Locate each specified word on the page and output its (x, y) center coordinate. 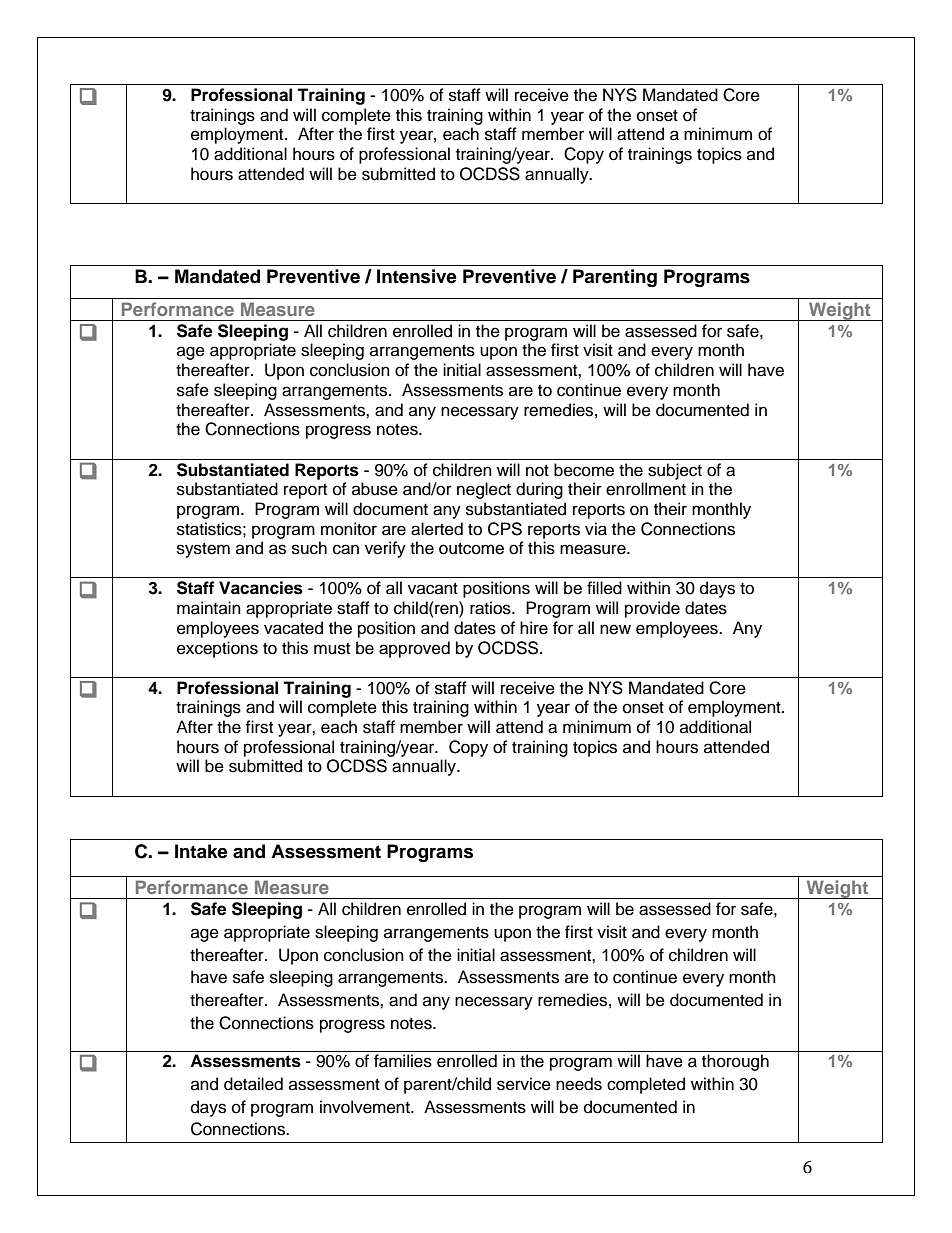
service (524, 1084)
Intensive (417, 276)
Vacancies (261, 588)
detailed (253, 1084)
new (615, 629)
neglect (484, 490)
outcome (471, 549)
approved (414, 649)
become (584, 470)
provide (652, 609)
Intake (201, 851)
